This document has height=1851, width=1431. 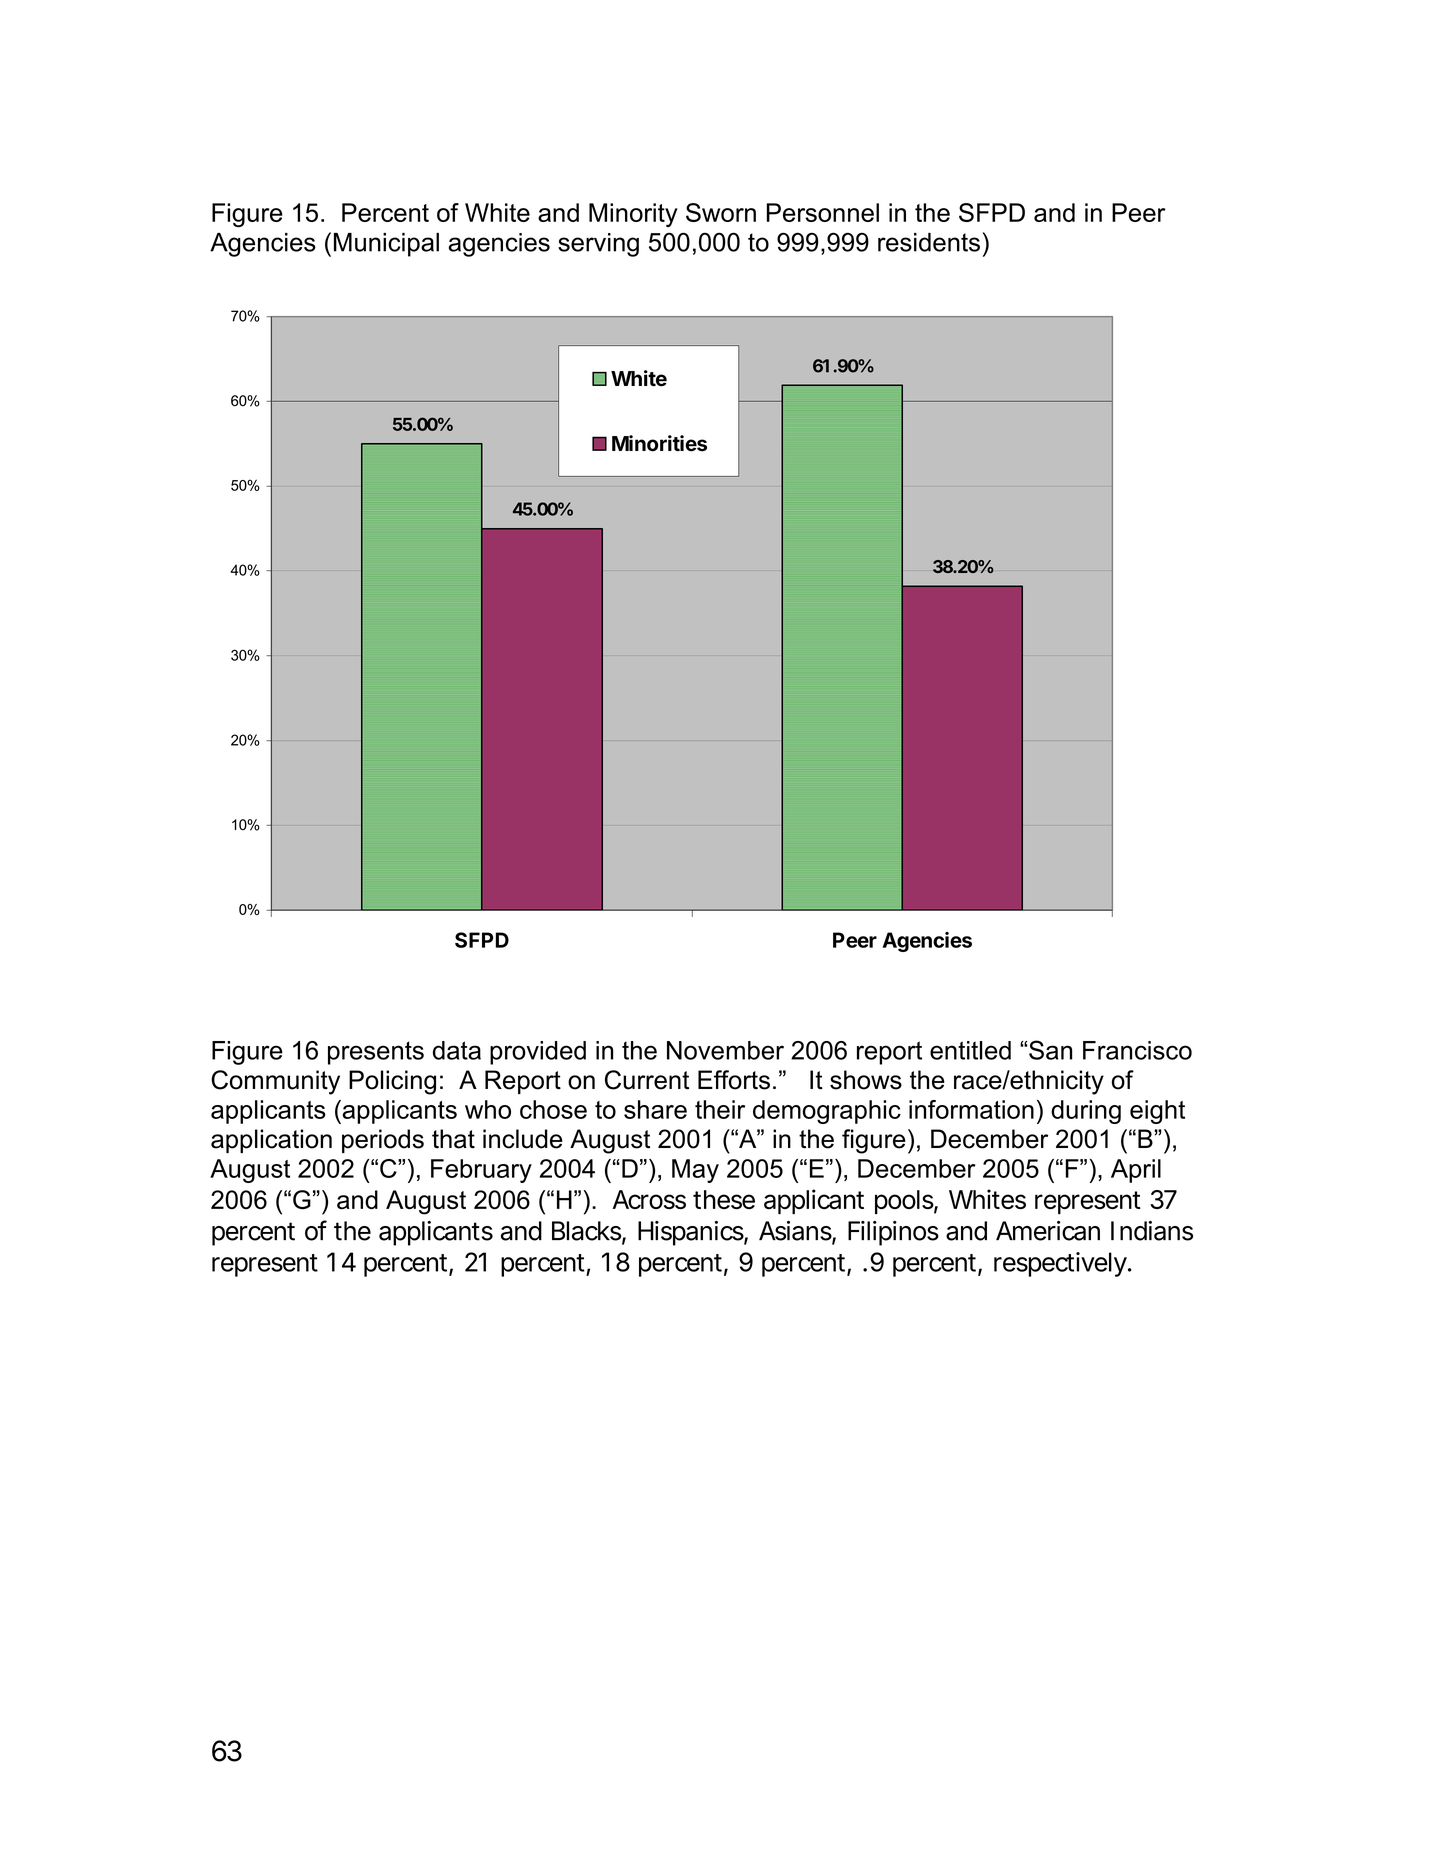 What do you see at coordinates (721, 212) in the document?
I see `Sworn` at bounding box center [721, 212].
